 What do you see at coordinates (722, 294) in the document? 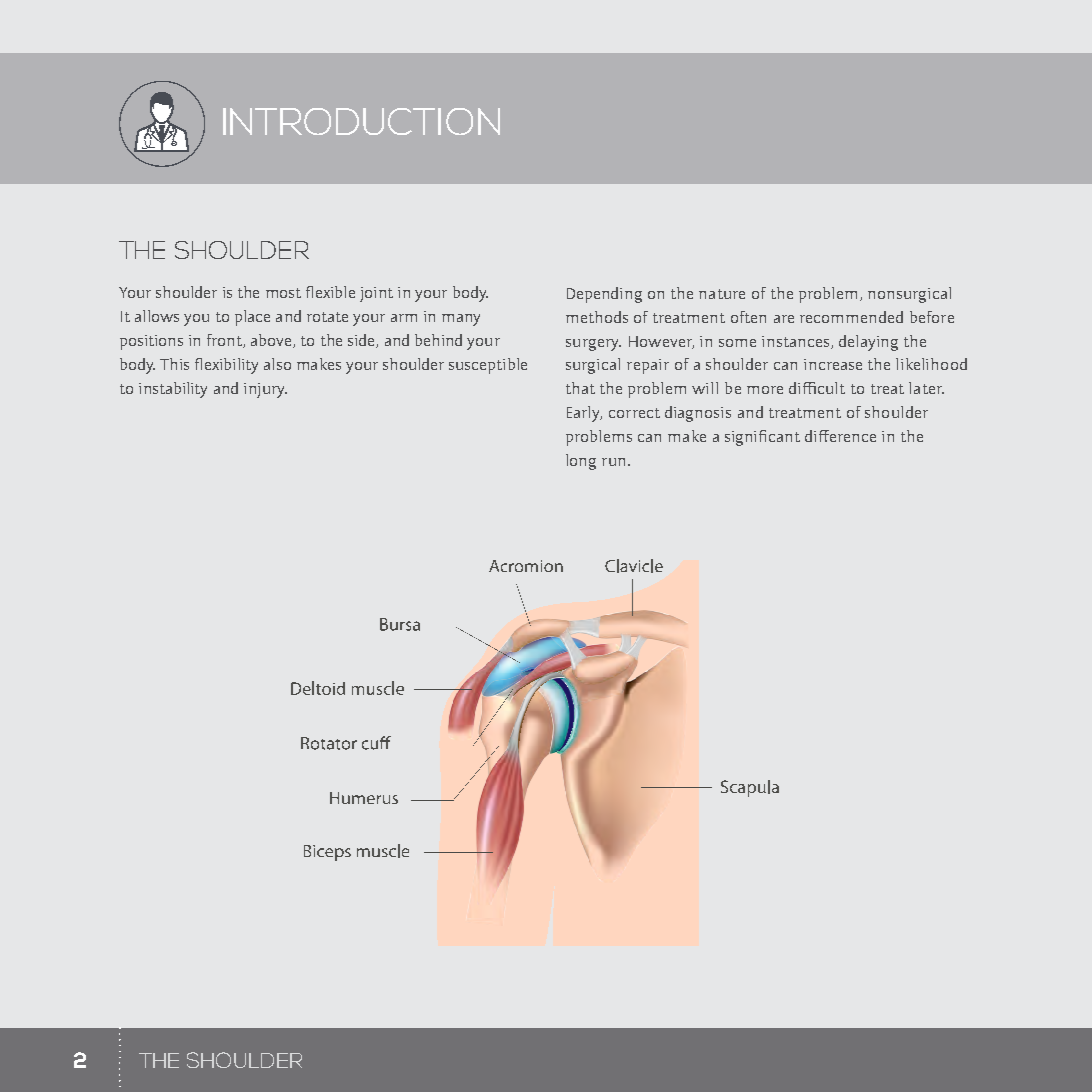
I see `nature` at bounding box center [722, 294].
